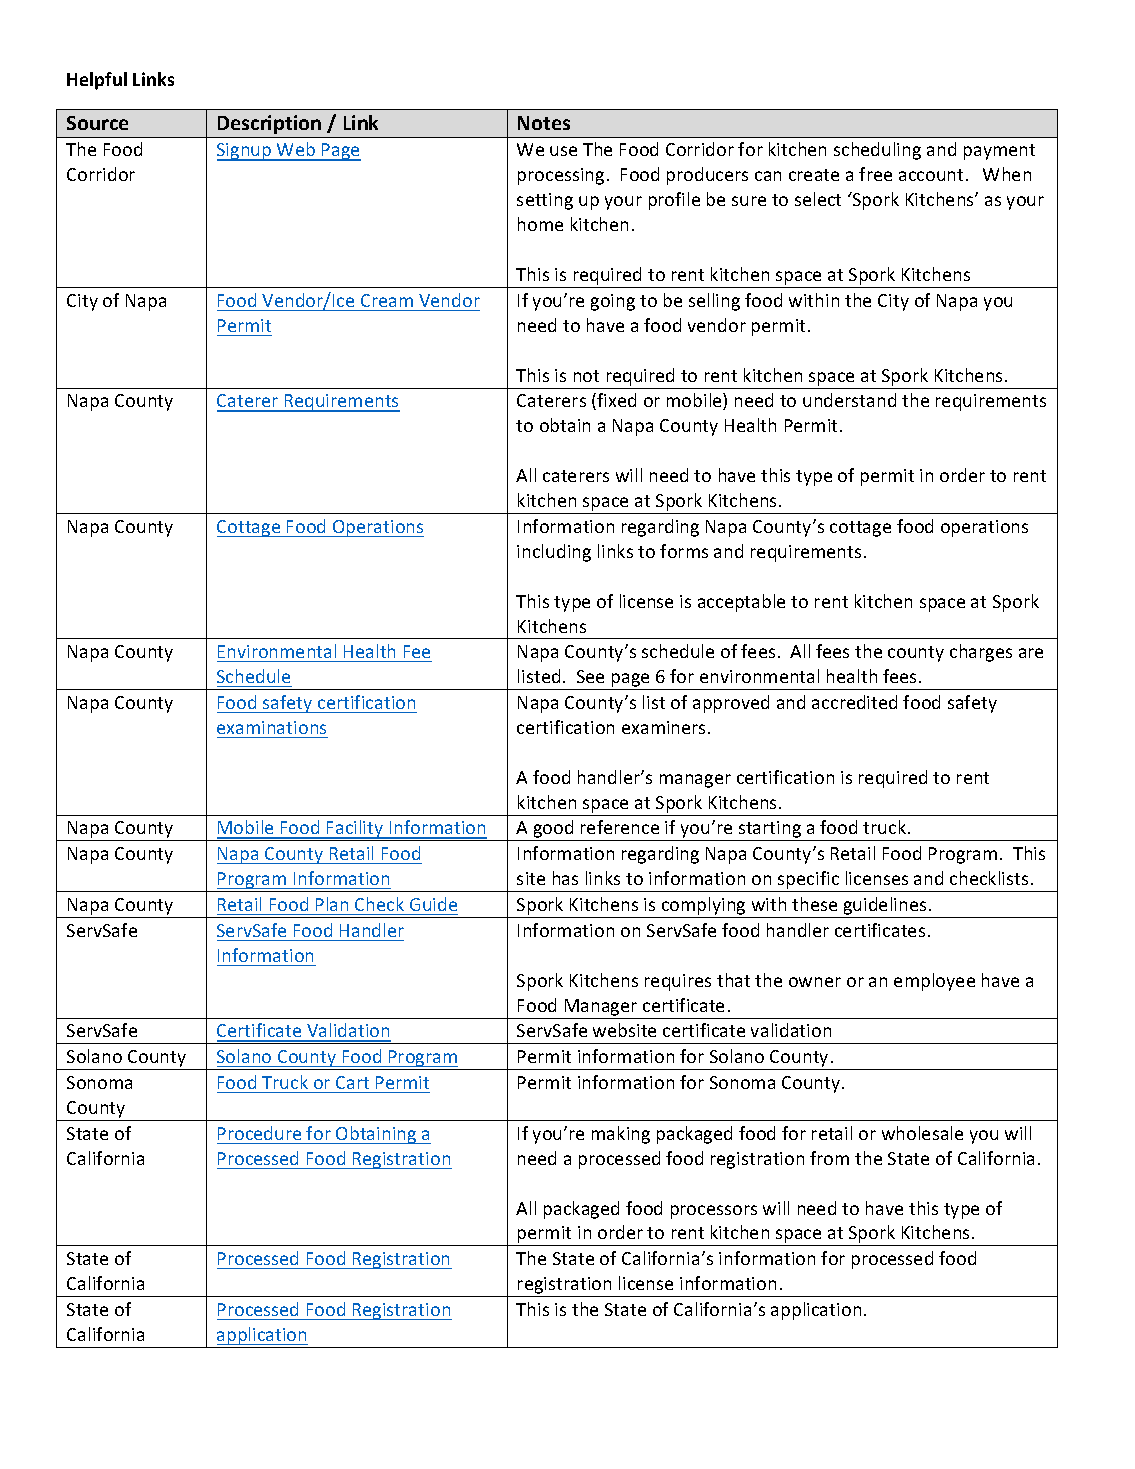  Describe the element at coordinates (565, 878) in the document. I see `has` at that location.
